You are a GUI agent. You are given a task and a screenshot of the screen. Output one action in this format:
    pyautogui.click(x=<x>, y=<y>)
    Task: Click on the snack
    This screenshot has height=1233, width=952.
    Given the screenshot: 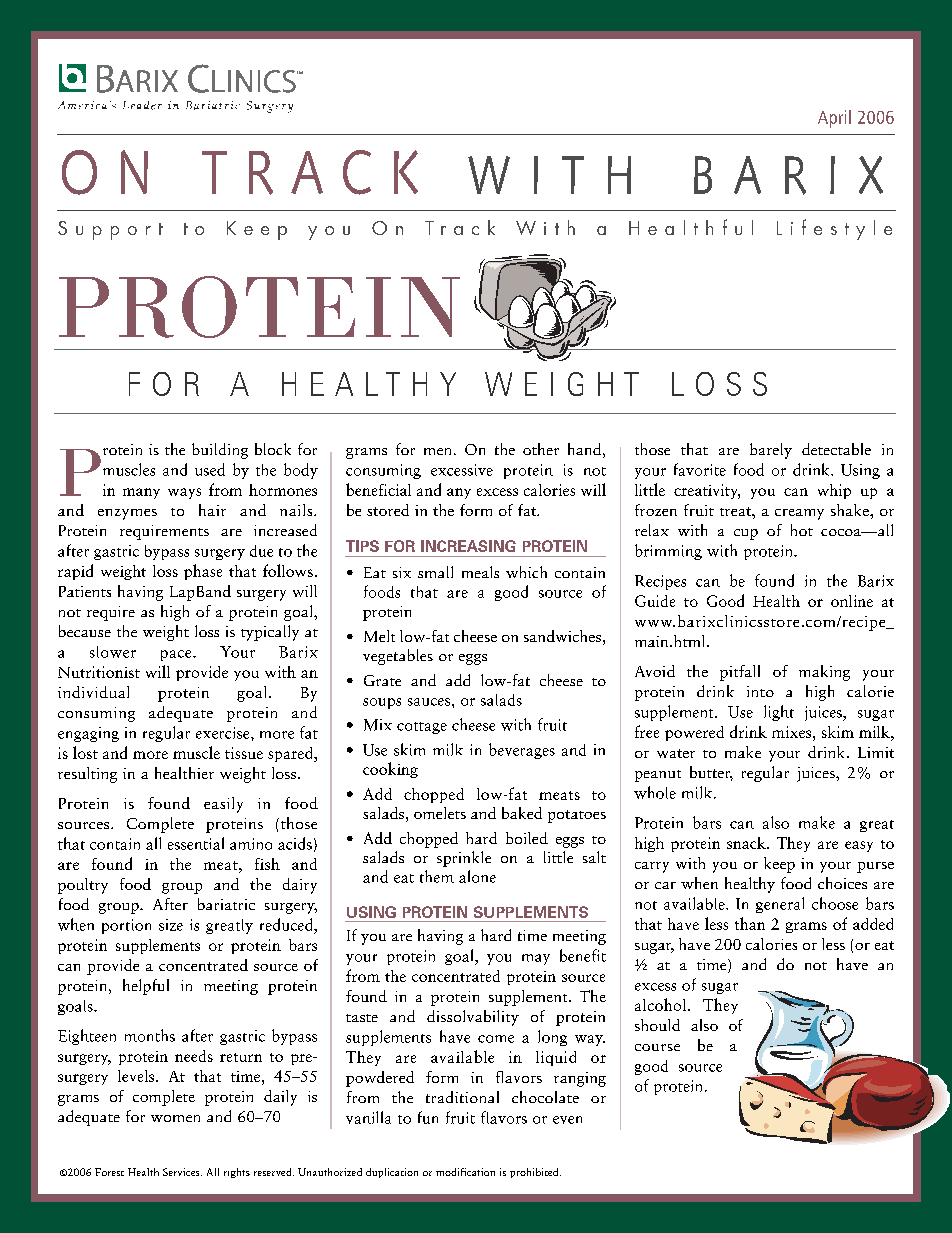 What is the action you would take?
    pyautogui.click(x=747, y=843)
